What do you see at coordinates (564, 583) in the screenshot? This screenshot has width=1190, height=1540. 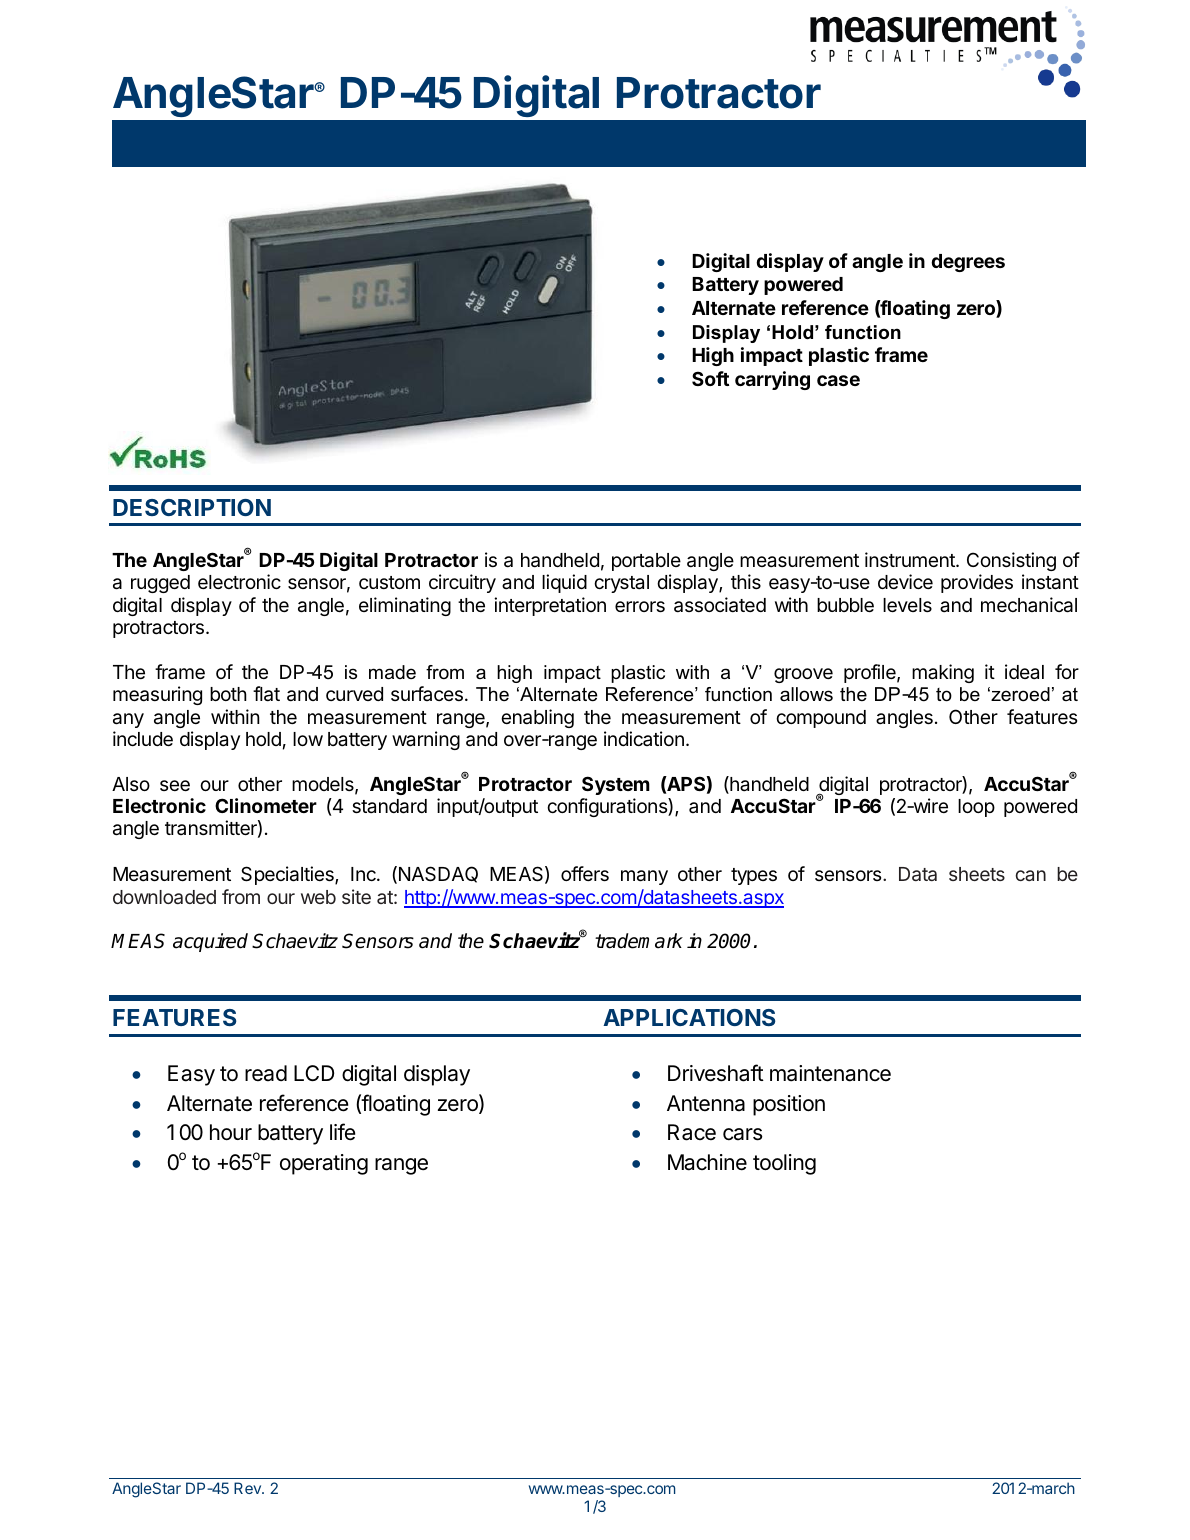 I see `liquid` at bounding box center [564, 583].
